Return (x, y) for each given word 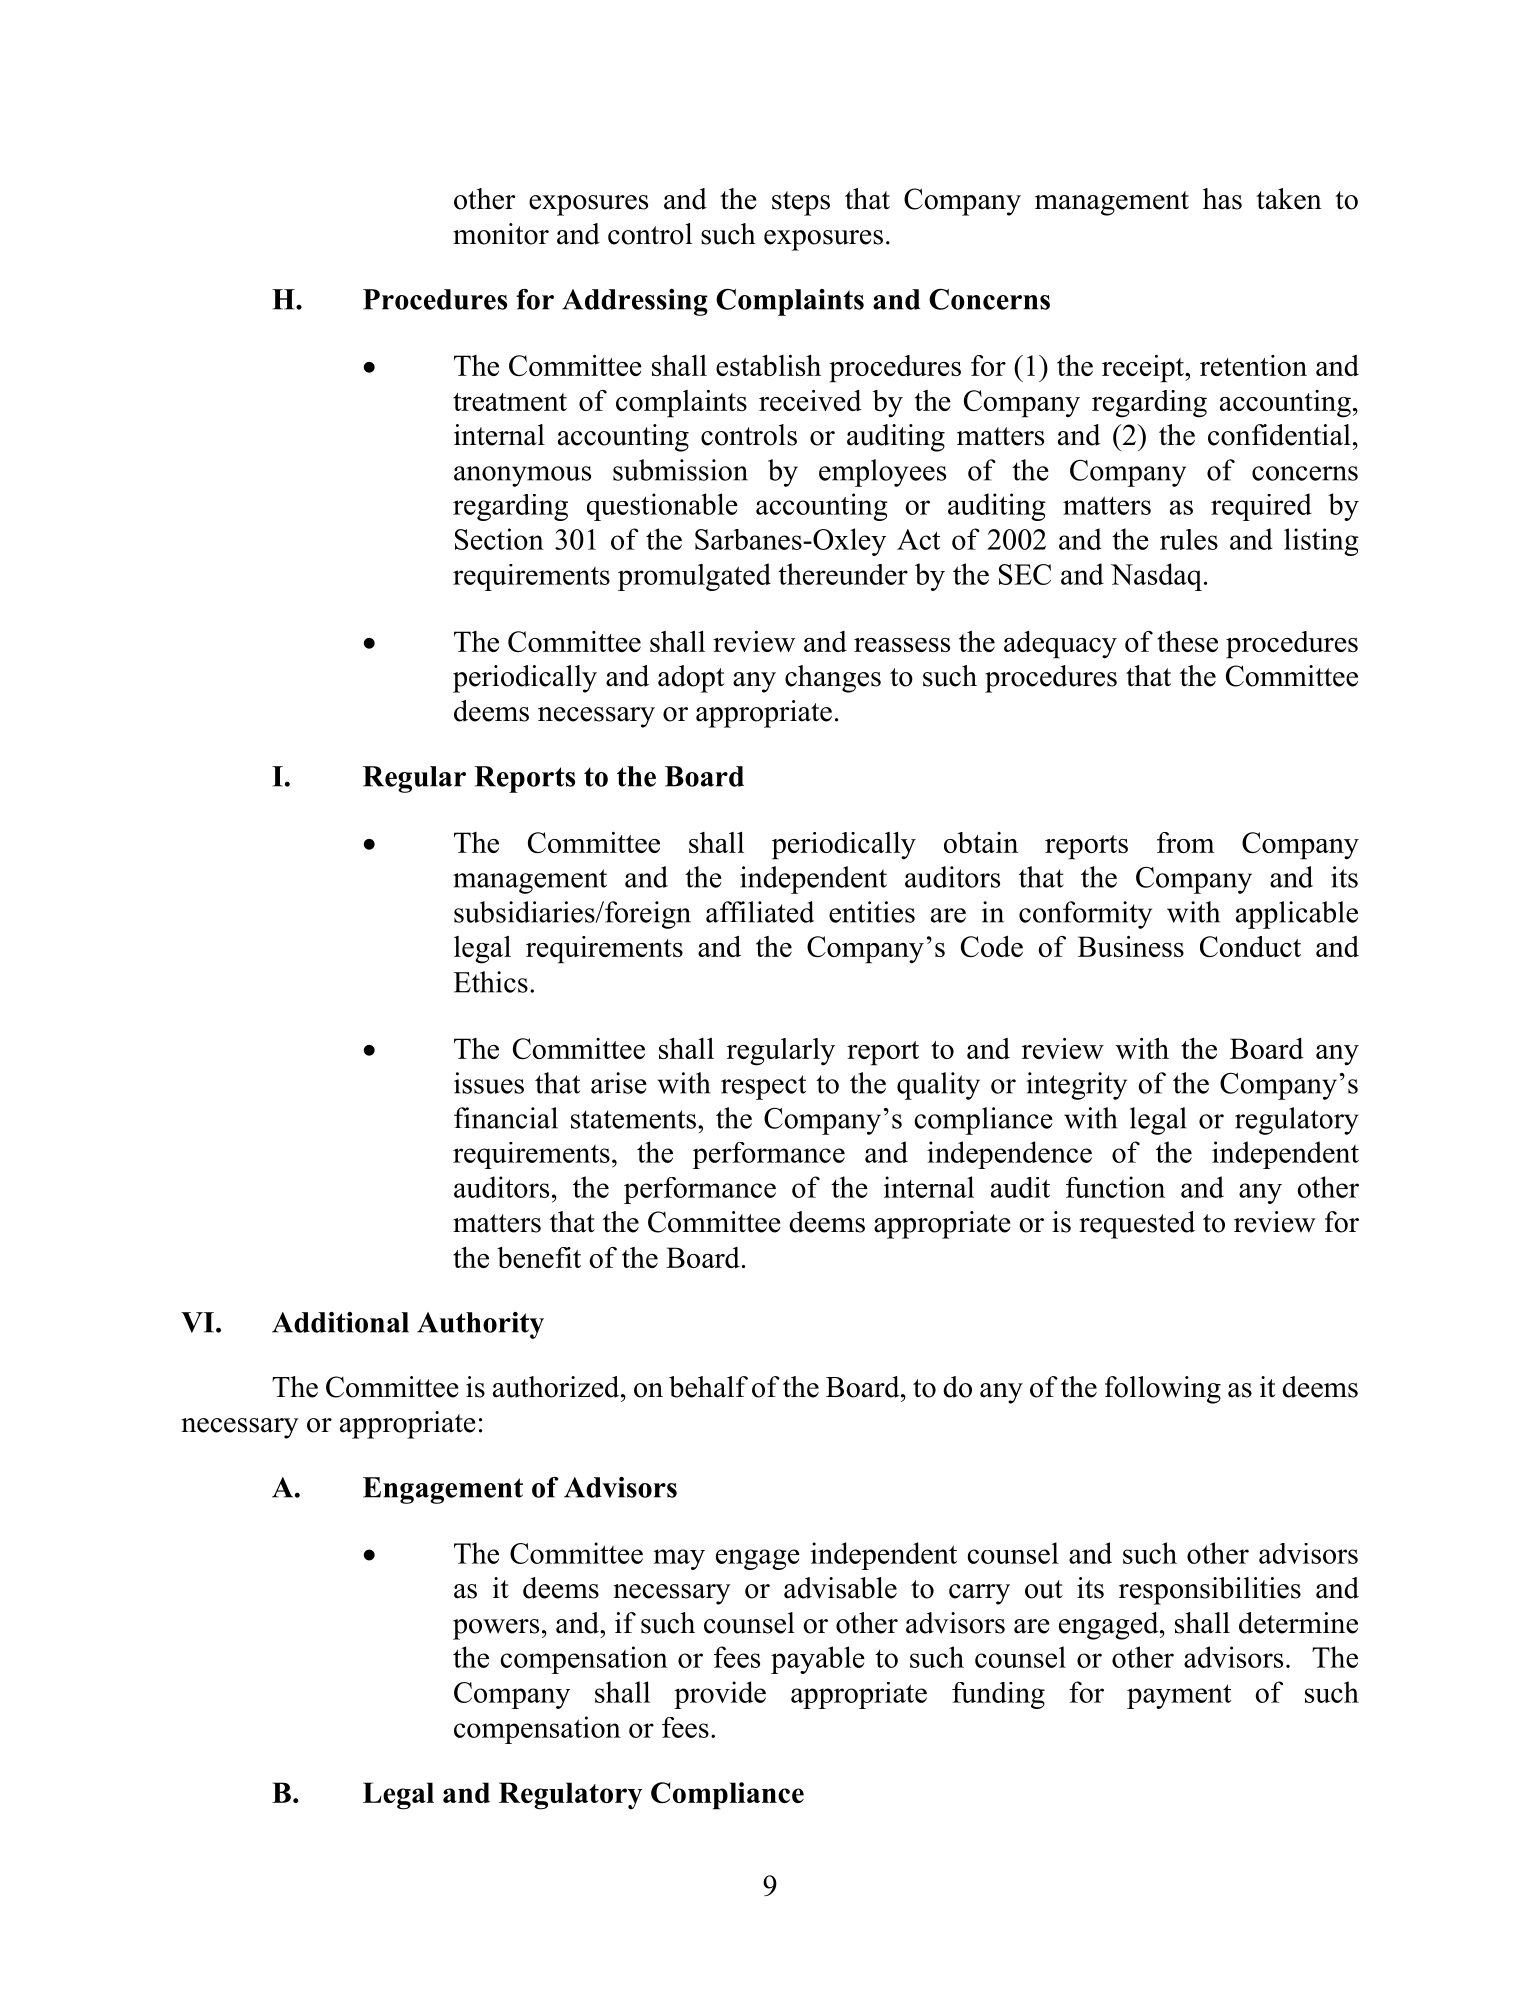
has (1222, 199)
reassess (902, 645)
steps (801, 203)
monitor (501, 234)
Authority (480, 1325)
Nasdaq (1156, 577)
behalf (708, 1387)
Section (499, 539)
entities (872, 912)
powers (496, 1629)
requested (1137, 1225)
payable (818, 1660)
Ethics (490, 982)
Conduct (1250, 946)
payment (1179, 1696)
